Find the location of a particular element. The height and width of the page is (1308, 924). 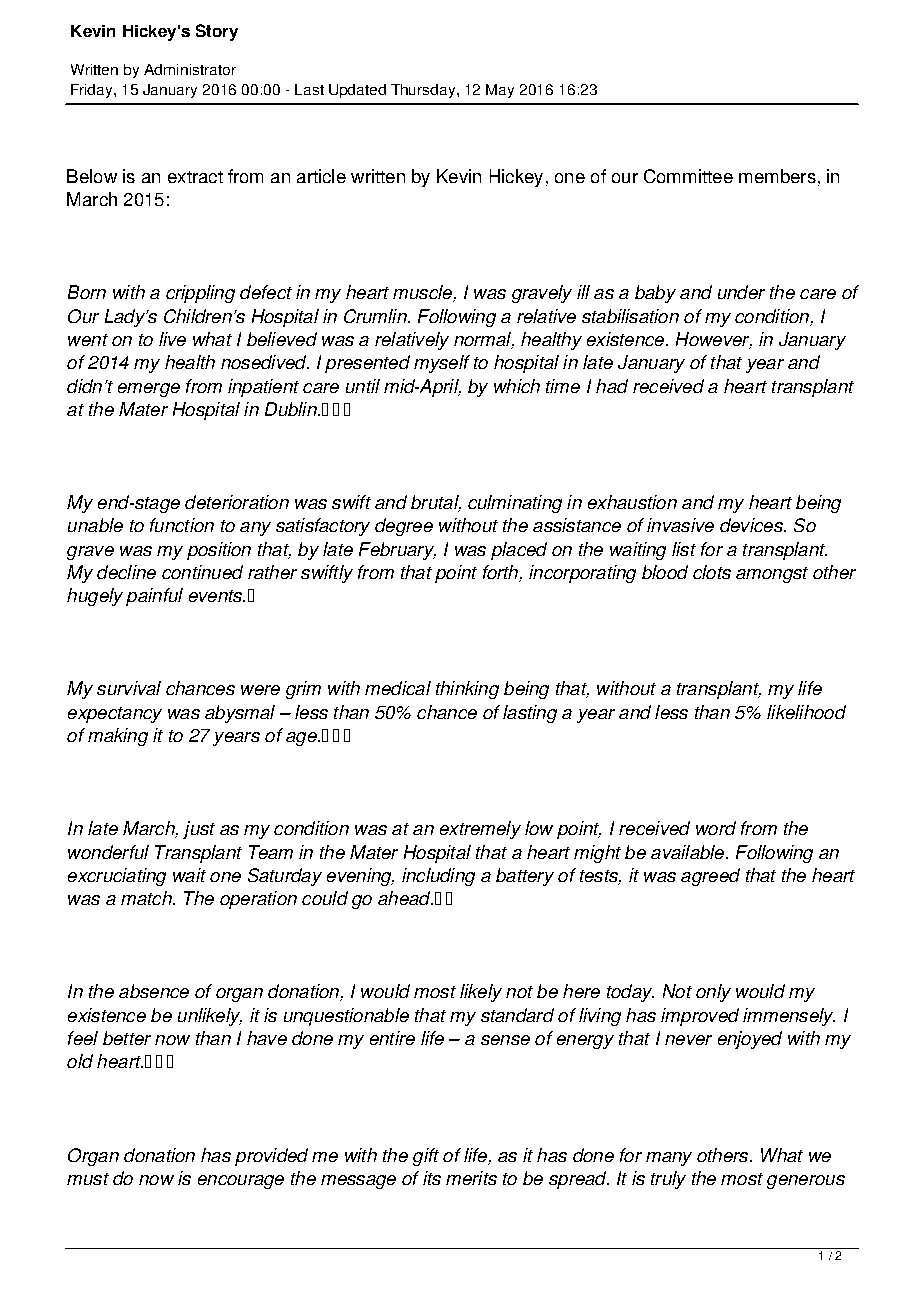

February is located at coordinates (397, 551).
